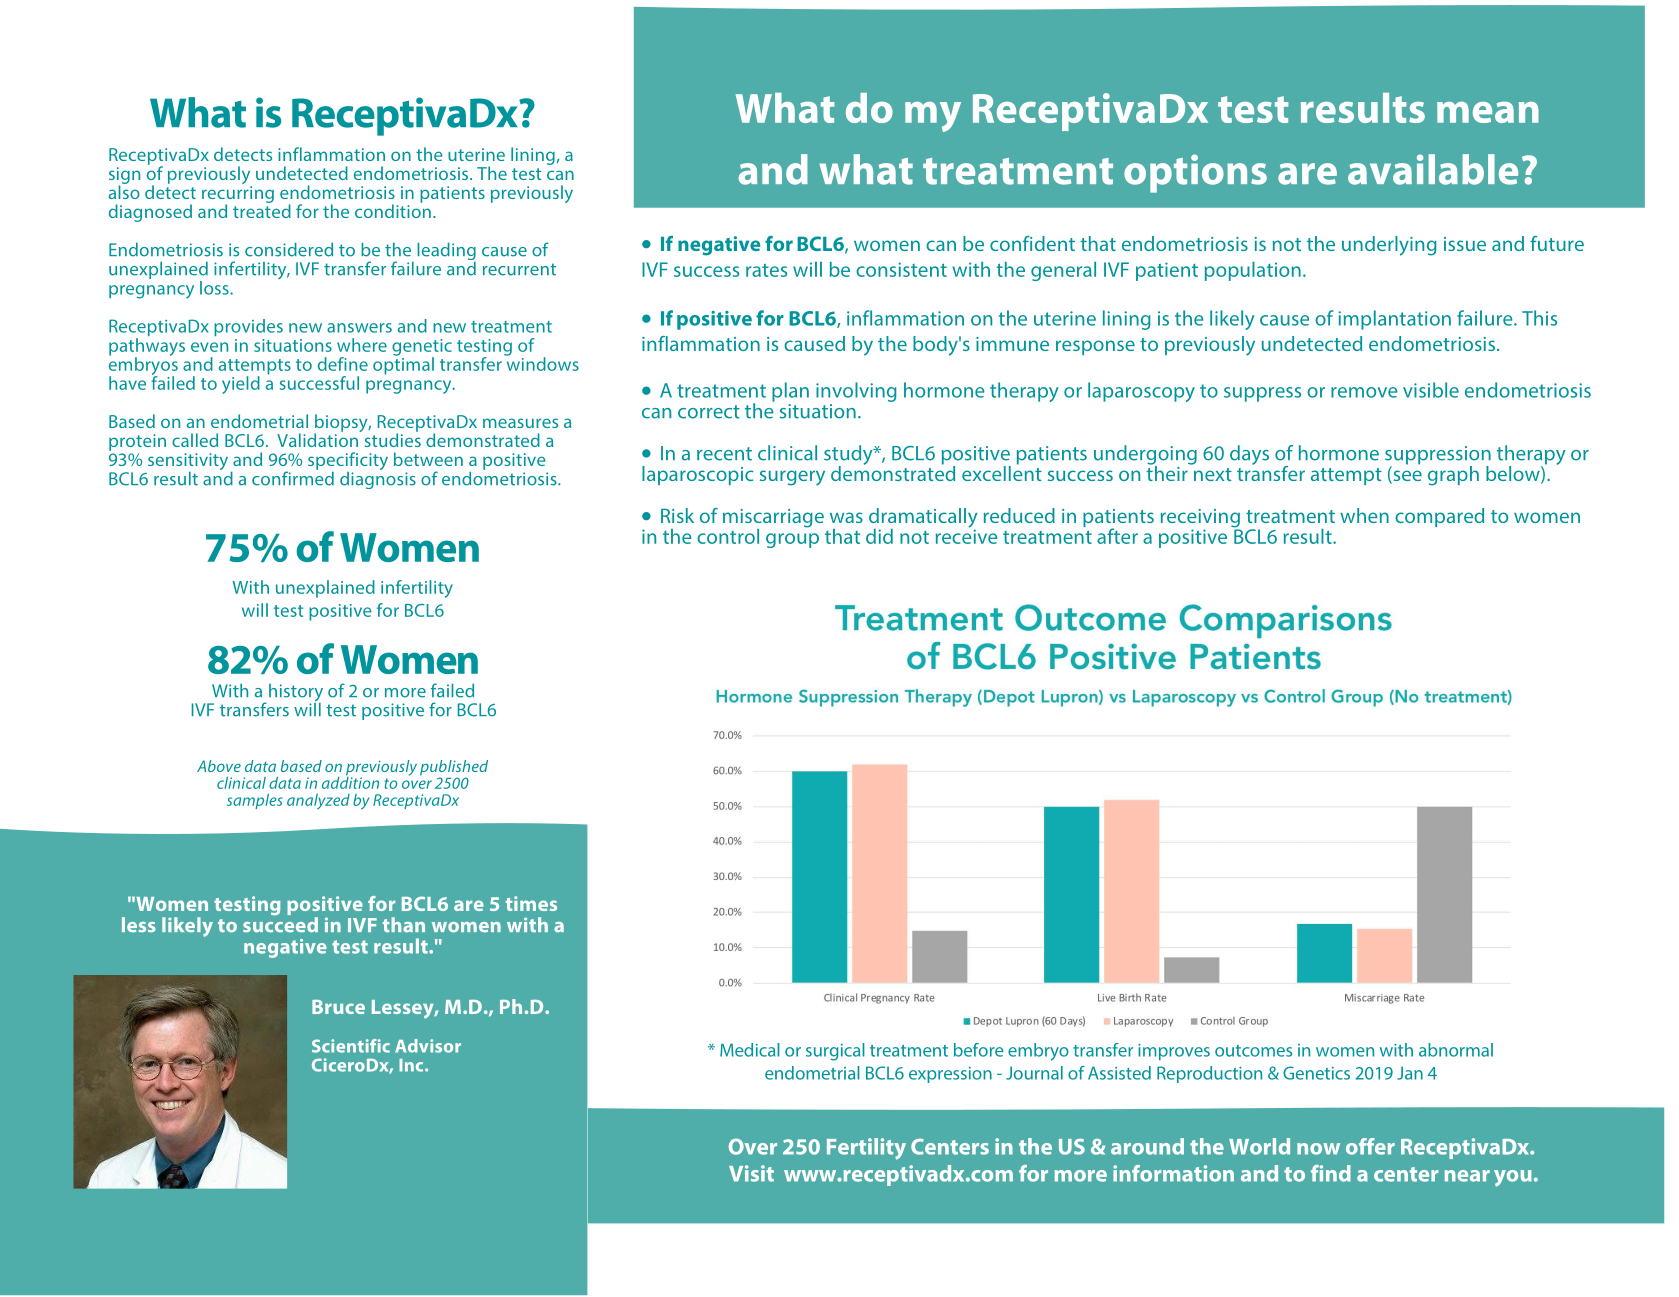 Image resolution: width=1679 pixels, height=1297 pixels. I want to click on group, so click(792, 540).
